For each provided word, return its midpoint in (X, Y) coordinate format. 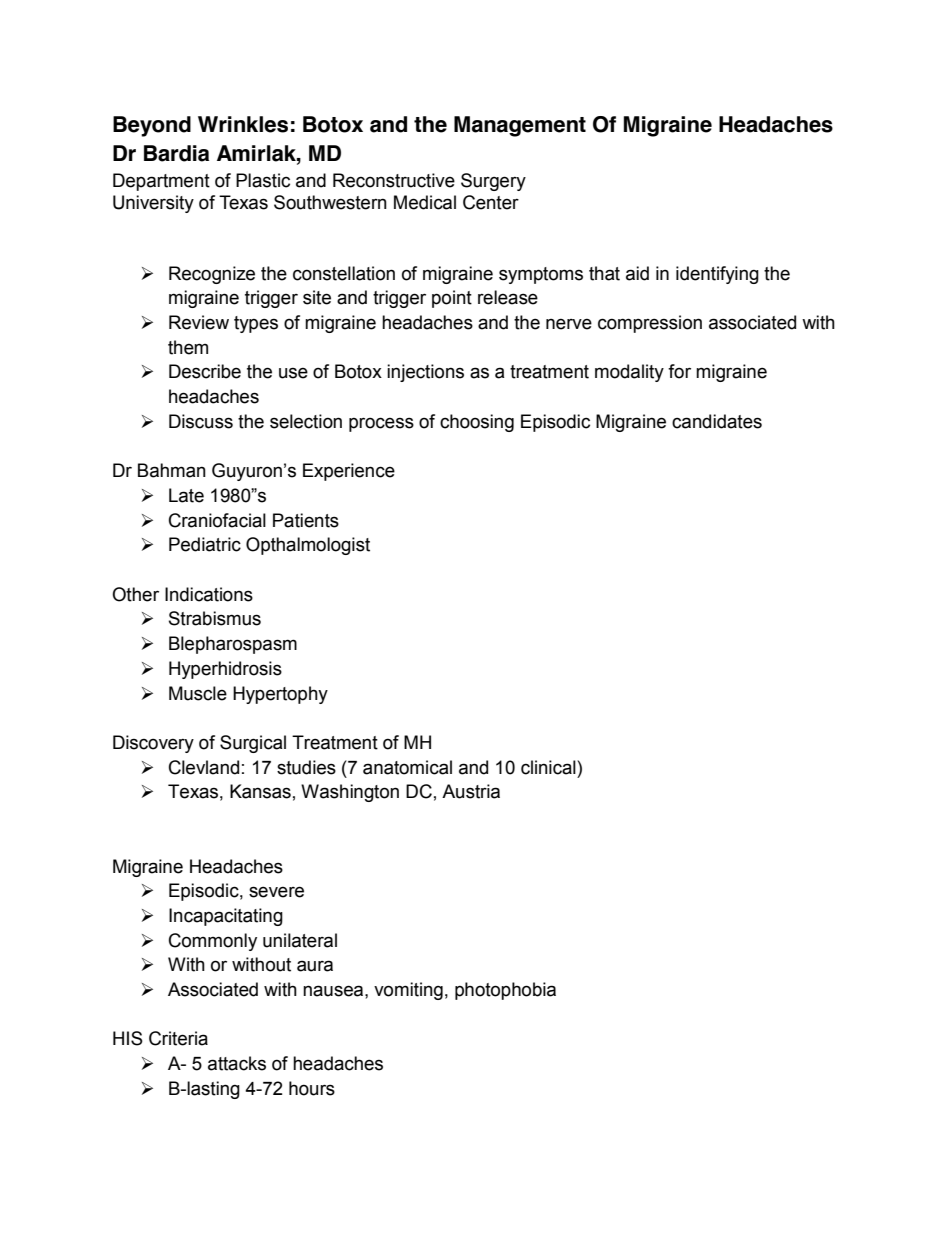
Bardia (176, 153)
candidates (717, 421)
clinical (549, 767)
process (381, 424)
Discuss (201, 421)
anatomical (407, 767)
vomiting (408, 991)
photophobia (505, 991)
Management (520, 126)
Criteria (178, 1038)
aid (637, 273)
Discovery (153, 744)
